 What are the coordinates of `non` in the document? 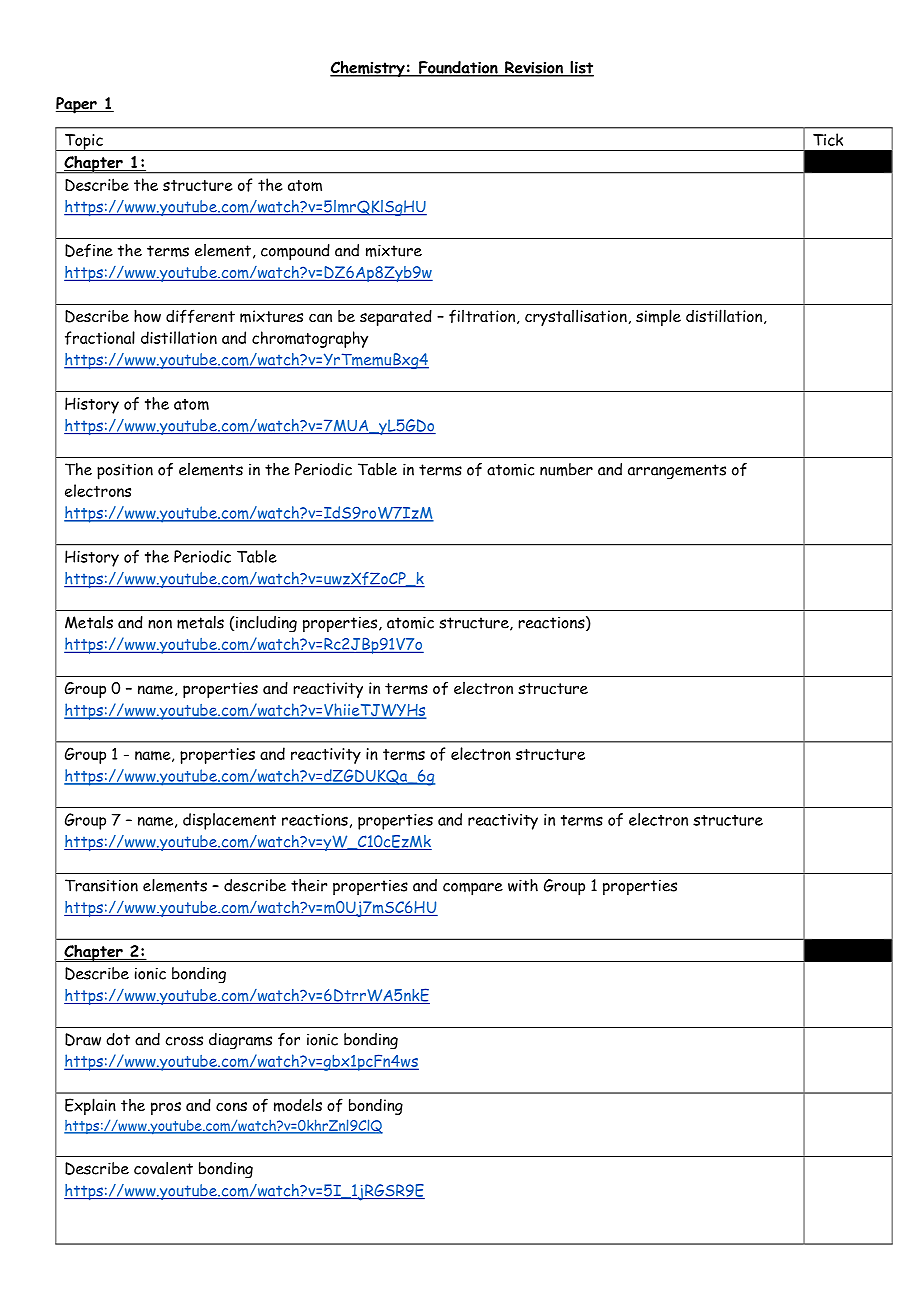 It's located at (160, 624).
